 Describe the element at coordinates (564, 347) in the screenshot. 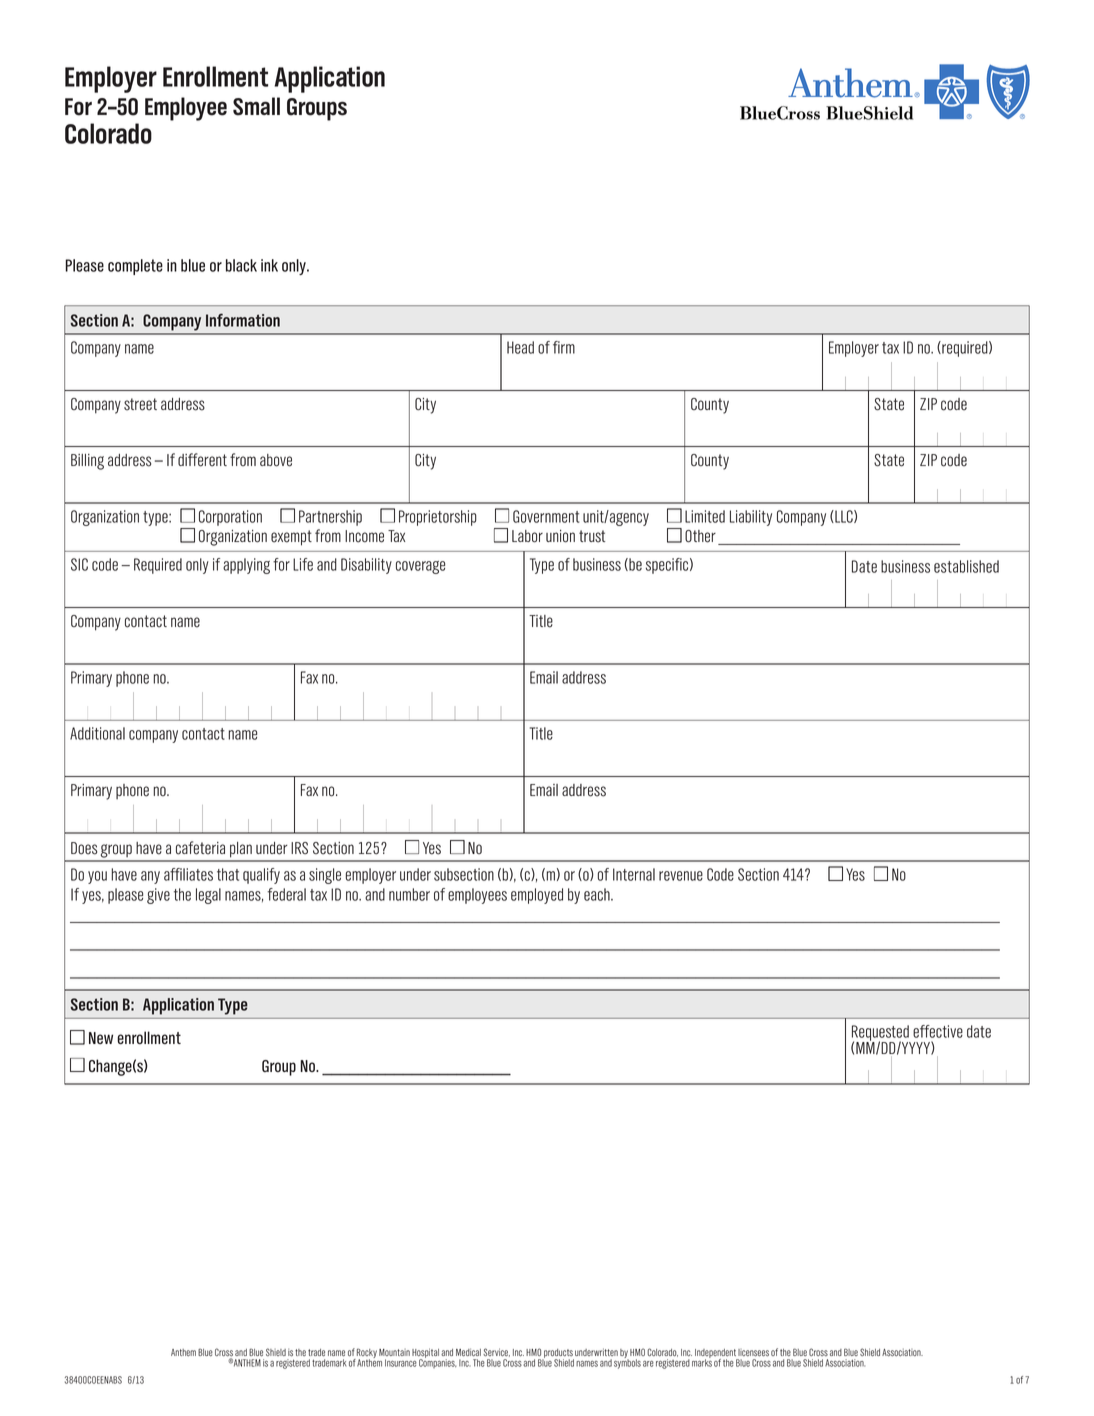

I see `firm` at that location.
